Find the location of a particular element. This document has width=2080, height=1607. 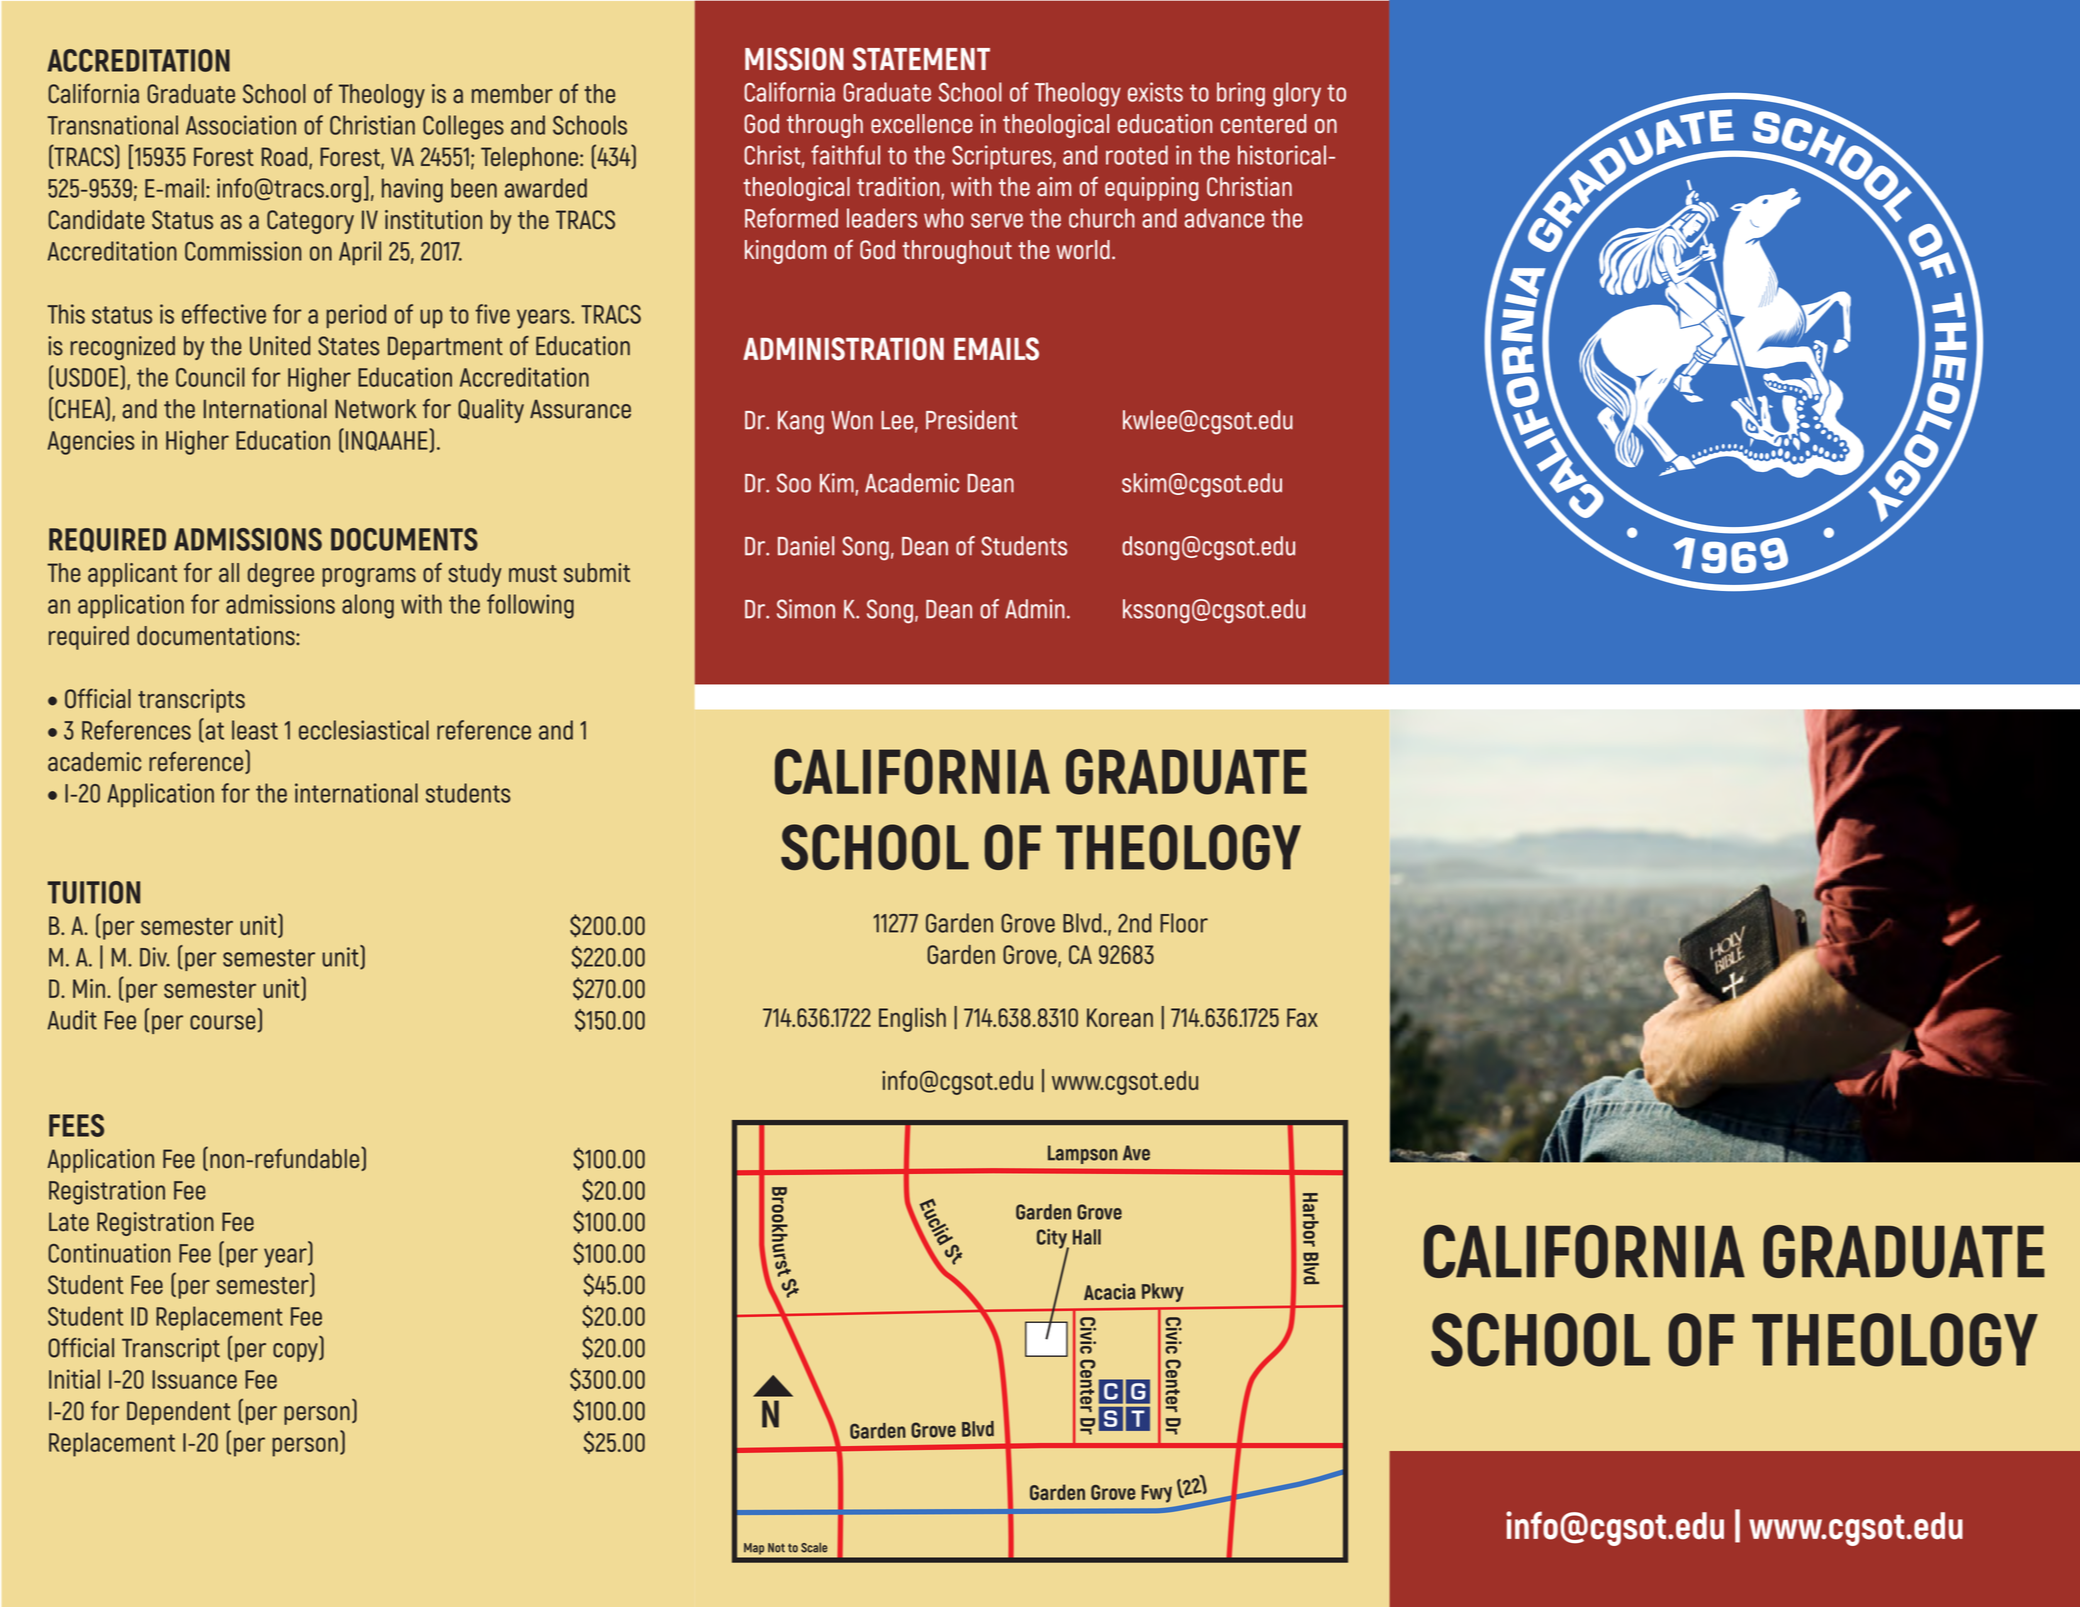

exists is located at coordinates (1155, 92).
